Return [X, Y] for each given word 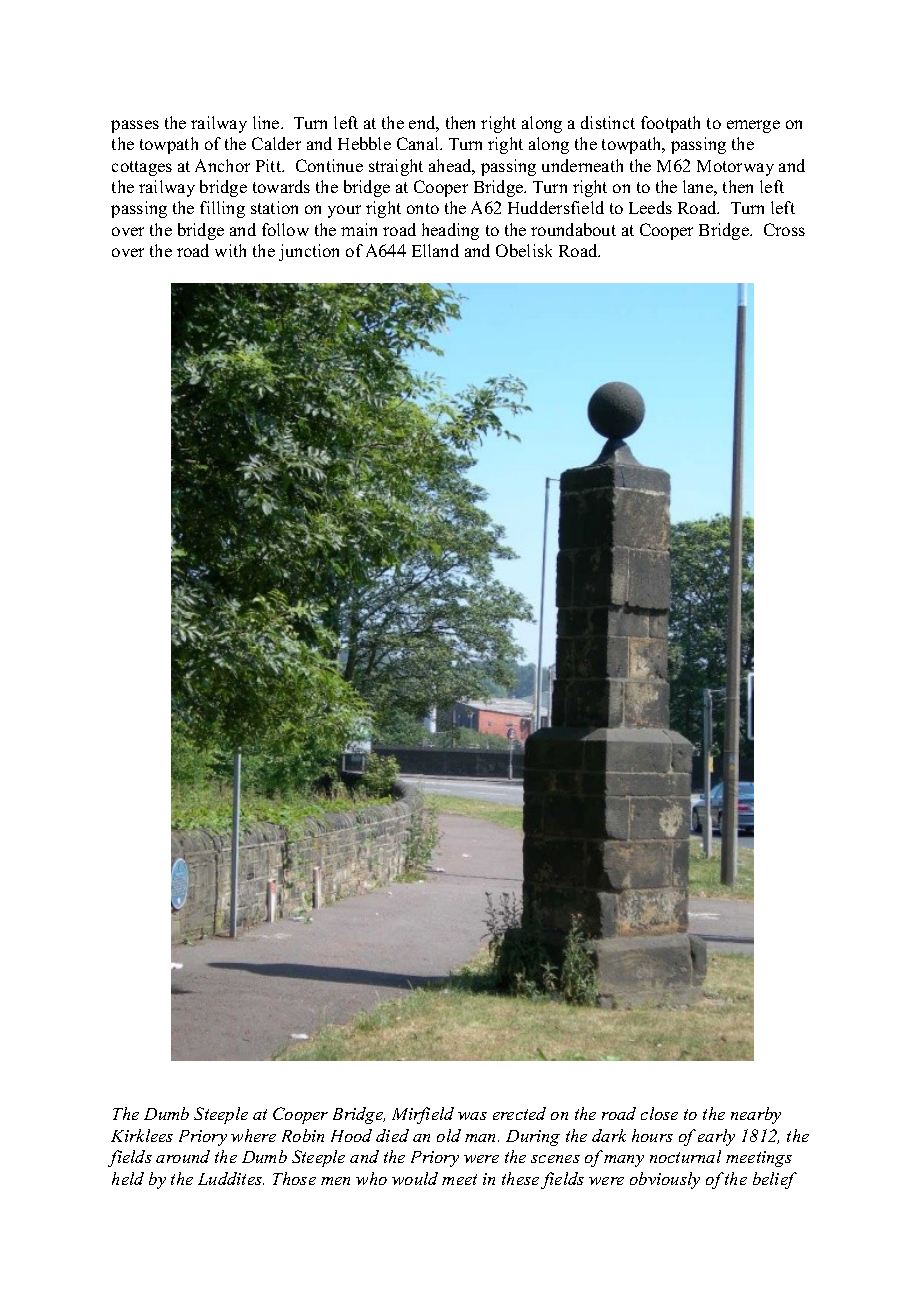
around [183, 1156]
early [716, 1137]
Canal [419, 143]
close [659, 1113]
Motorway [735, 168]
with [230, 250]
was [472, 1116]
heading [450, 231]
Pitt [270, 165]
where [253, 1135]
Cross [784, 229]
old [449, 1135]
